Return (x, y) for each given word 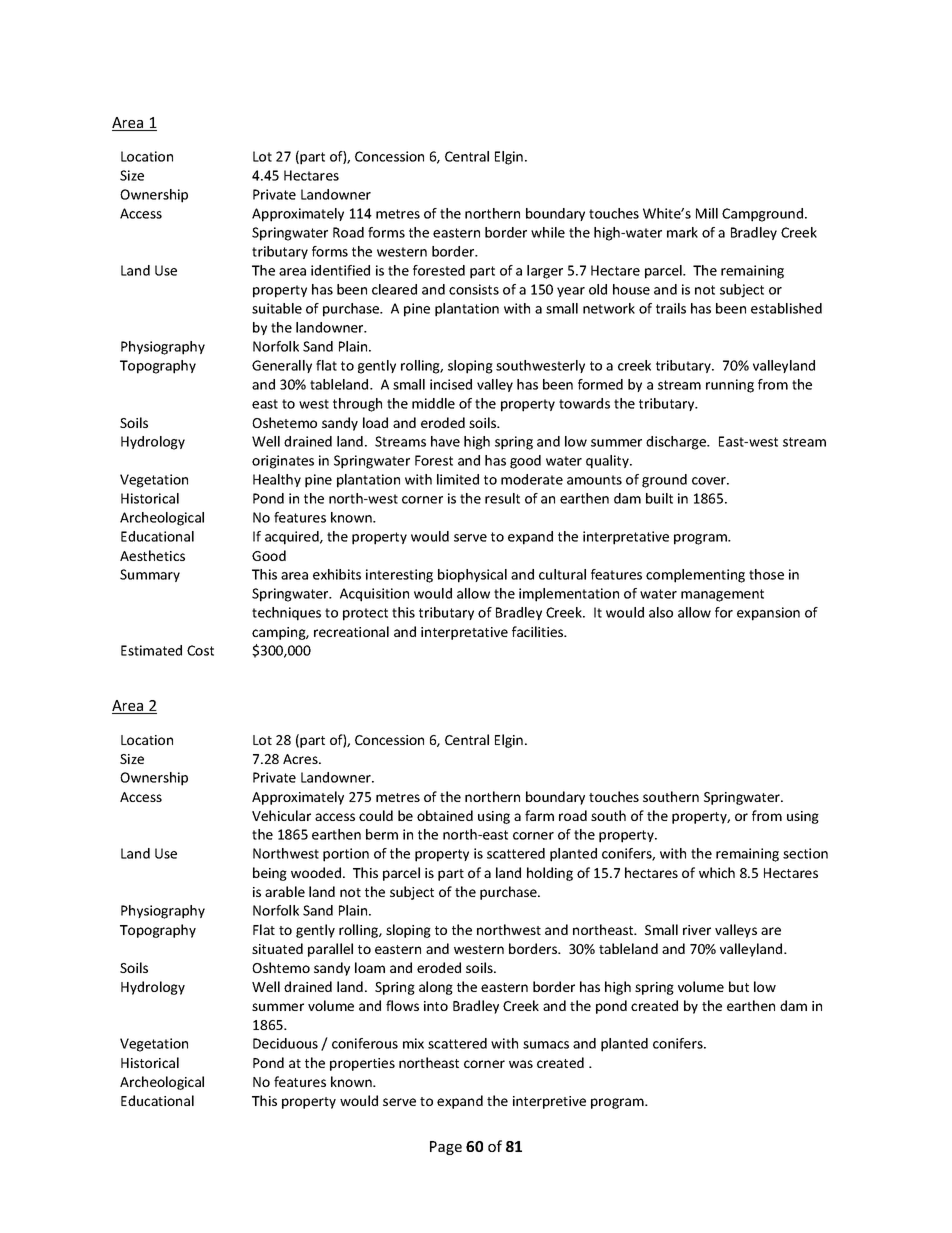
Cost (200, 650)
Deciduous (285, 1043)
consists (474, 289)
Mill (707, 213)
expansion (768, 614)
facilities (539, 631)
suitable (277, 308)
